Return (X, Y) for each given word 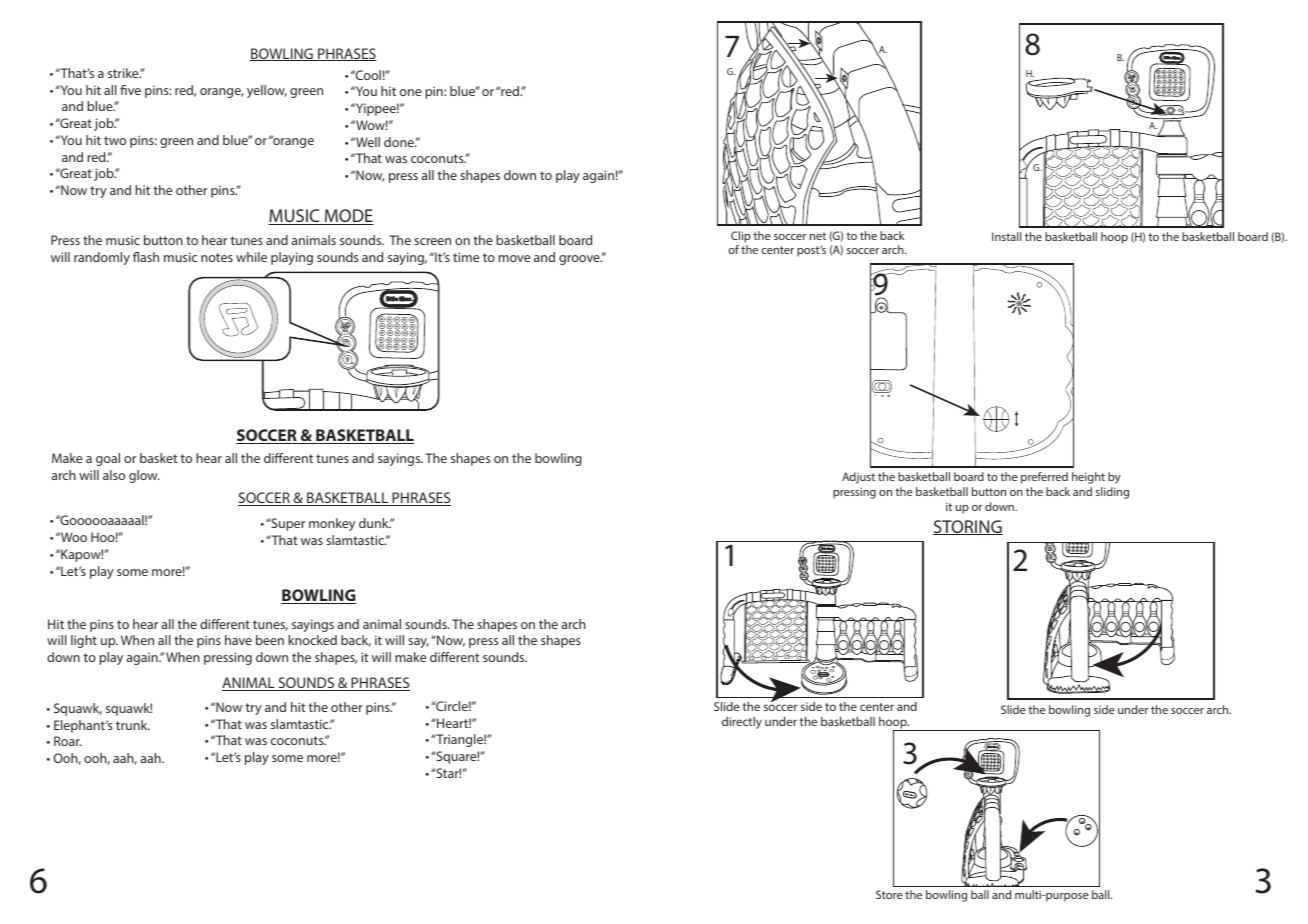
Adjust (858, 478)
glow (144, 476)
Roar (68, 741)
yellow (267, 91)
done (400, 142)
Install (1007, 236)
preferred (1044, 478)
